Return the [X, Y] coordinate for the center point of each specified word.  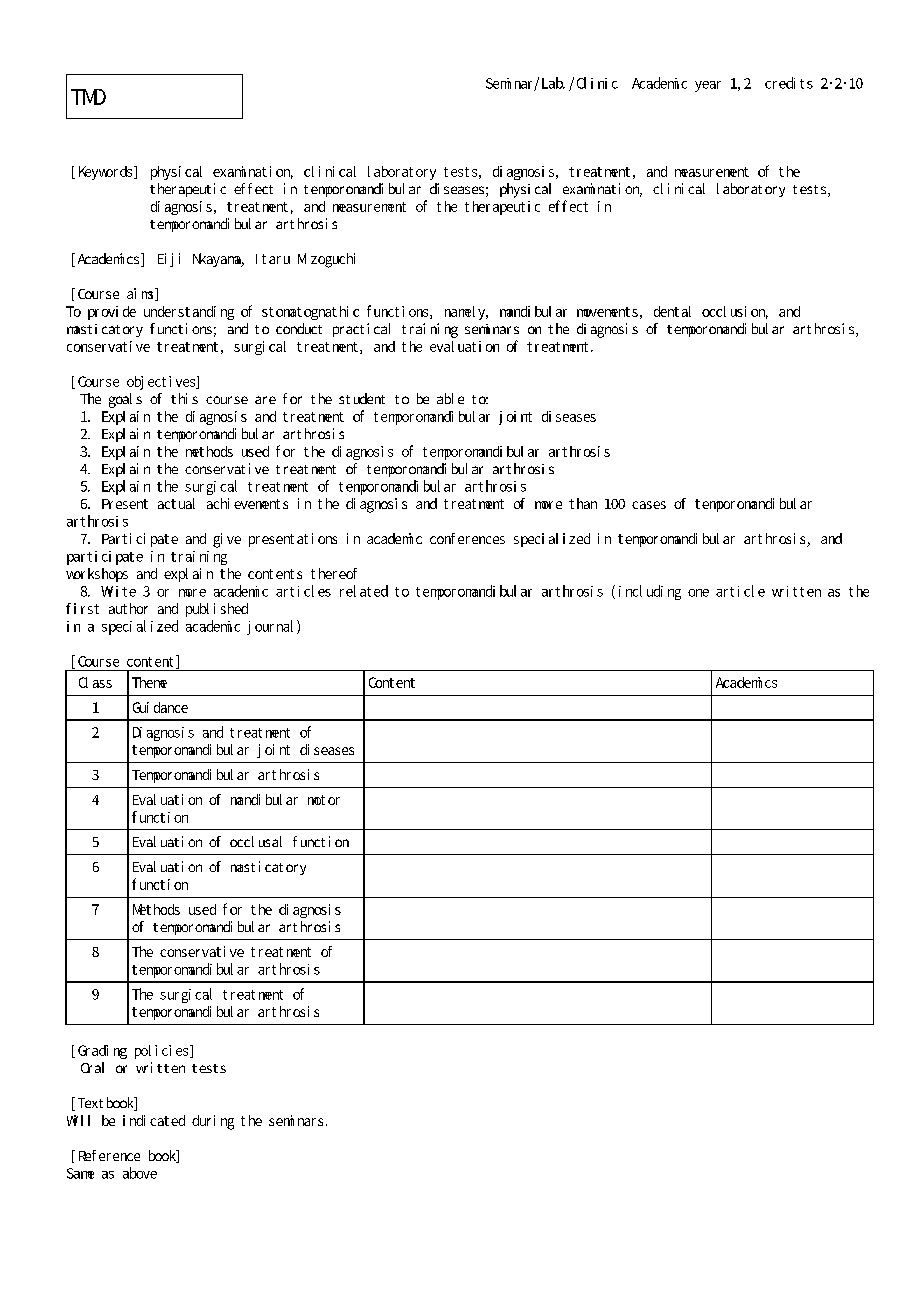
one [698, 593]
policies [163, 1052]
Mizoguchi [326, 260]
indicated [154, 1120]
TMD [88, 97]
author [128, 608]
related [364, 591]
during [213, 1122]
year [708, 86]
